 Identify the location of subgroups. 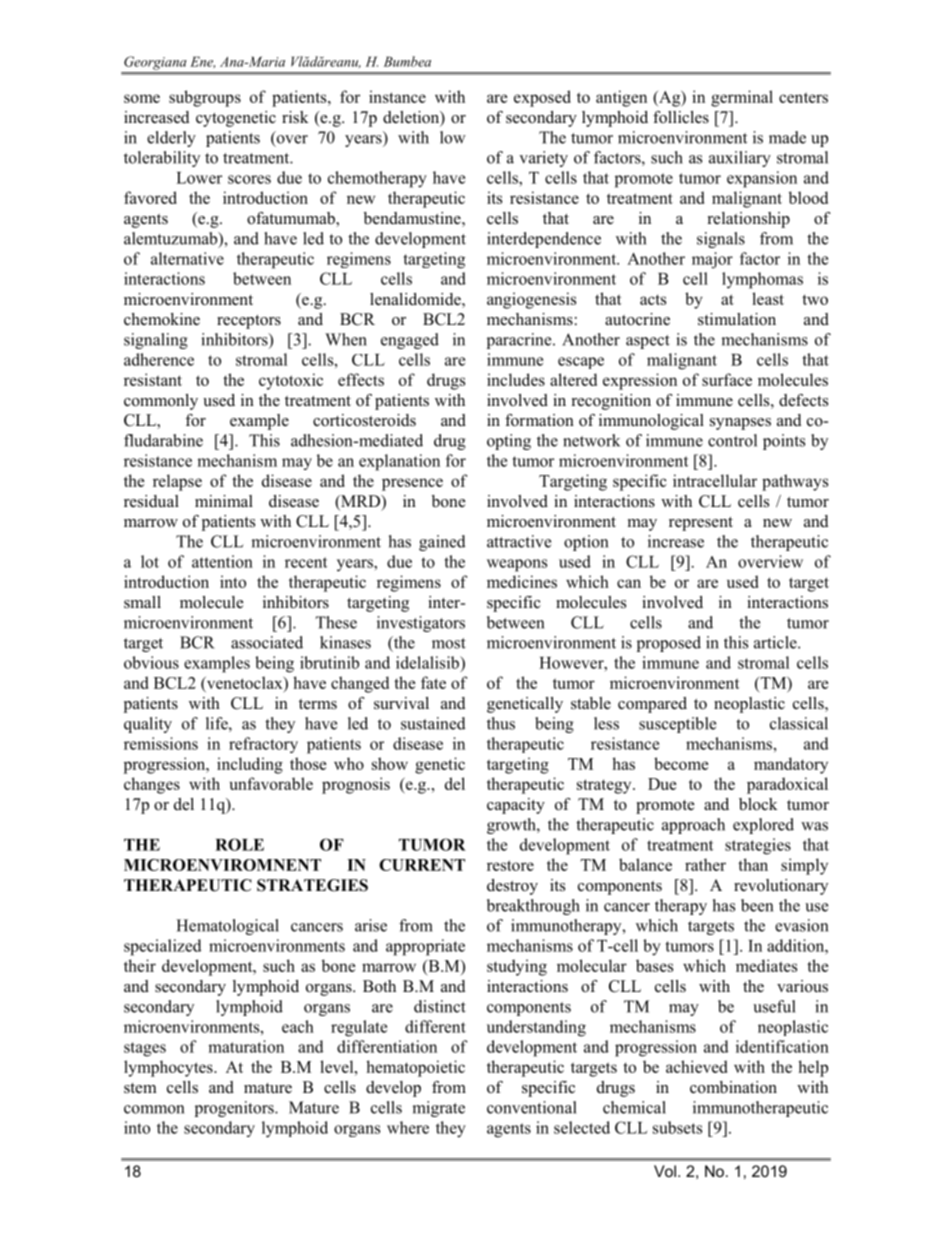
(205, 98).
